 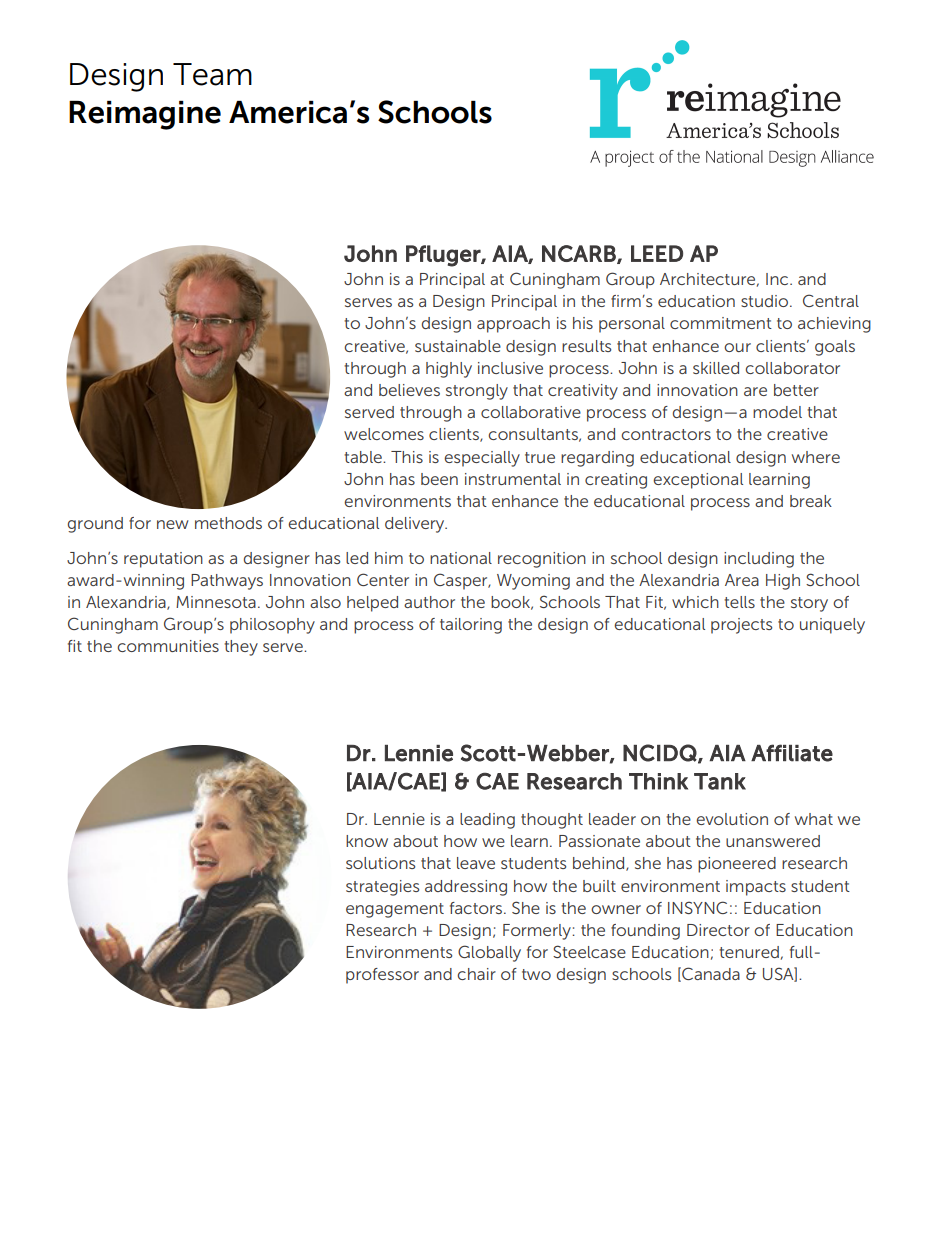 What do you see at coordinates (145, 115) in the image?
I see `Reimagine` at bounding box center [145, 115].
